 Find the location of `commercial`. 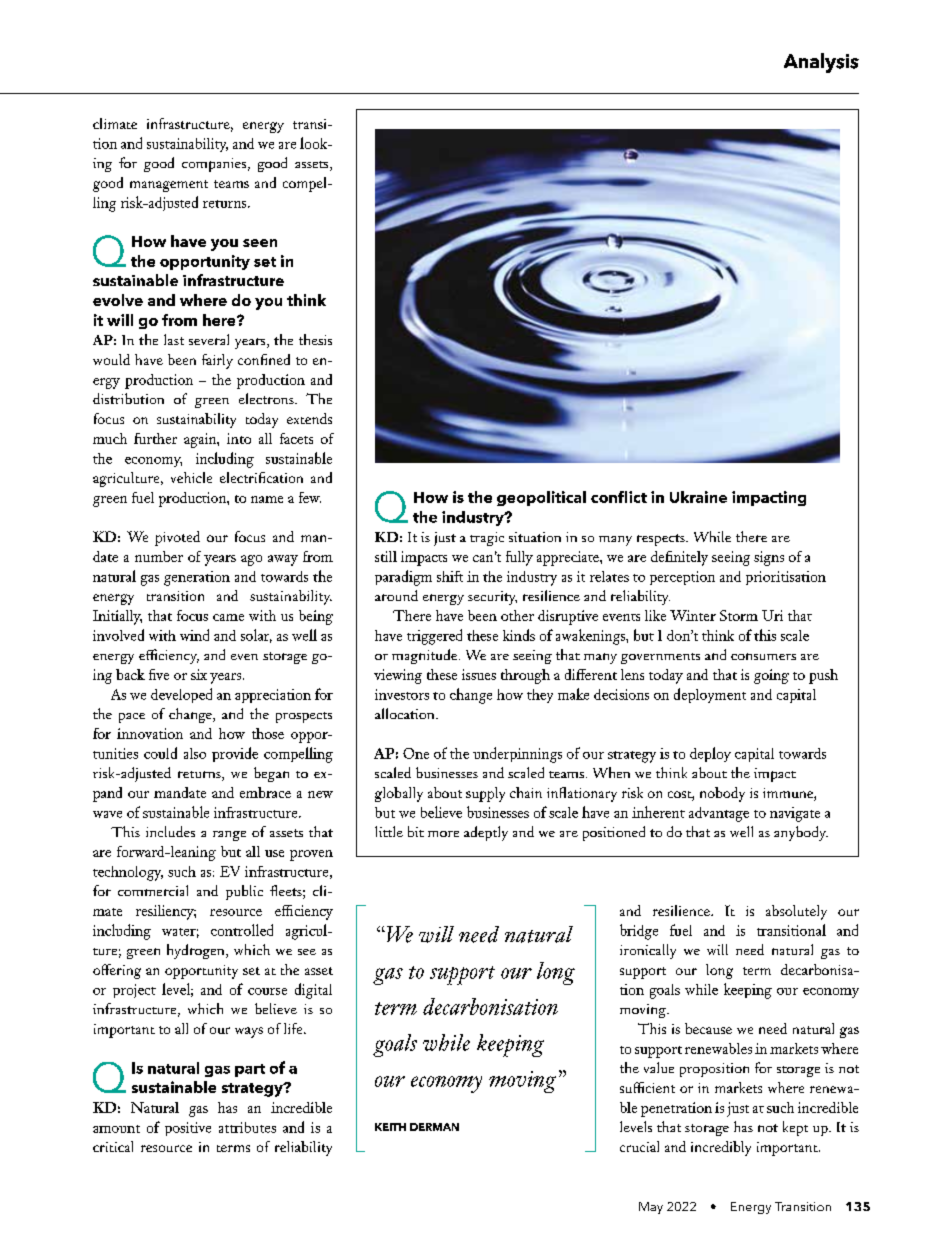

commercial is located at coordinates (153, 890).
